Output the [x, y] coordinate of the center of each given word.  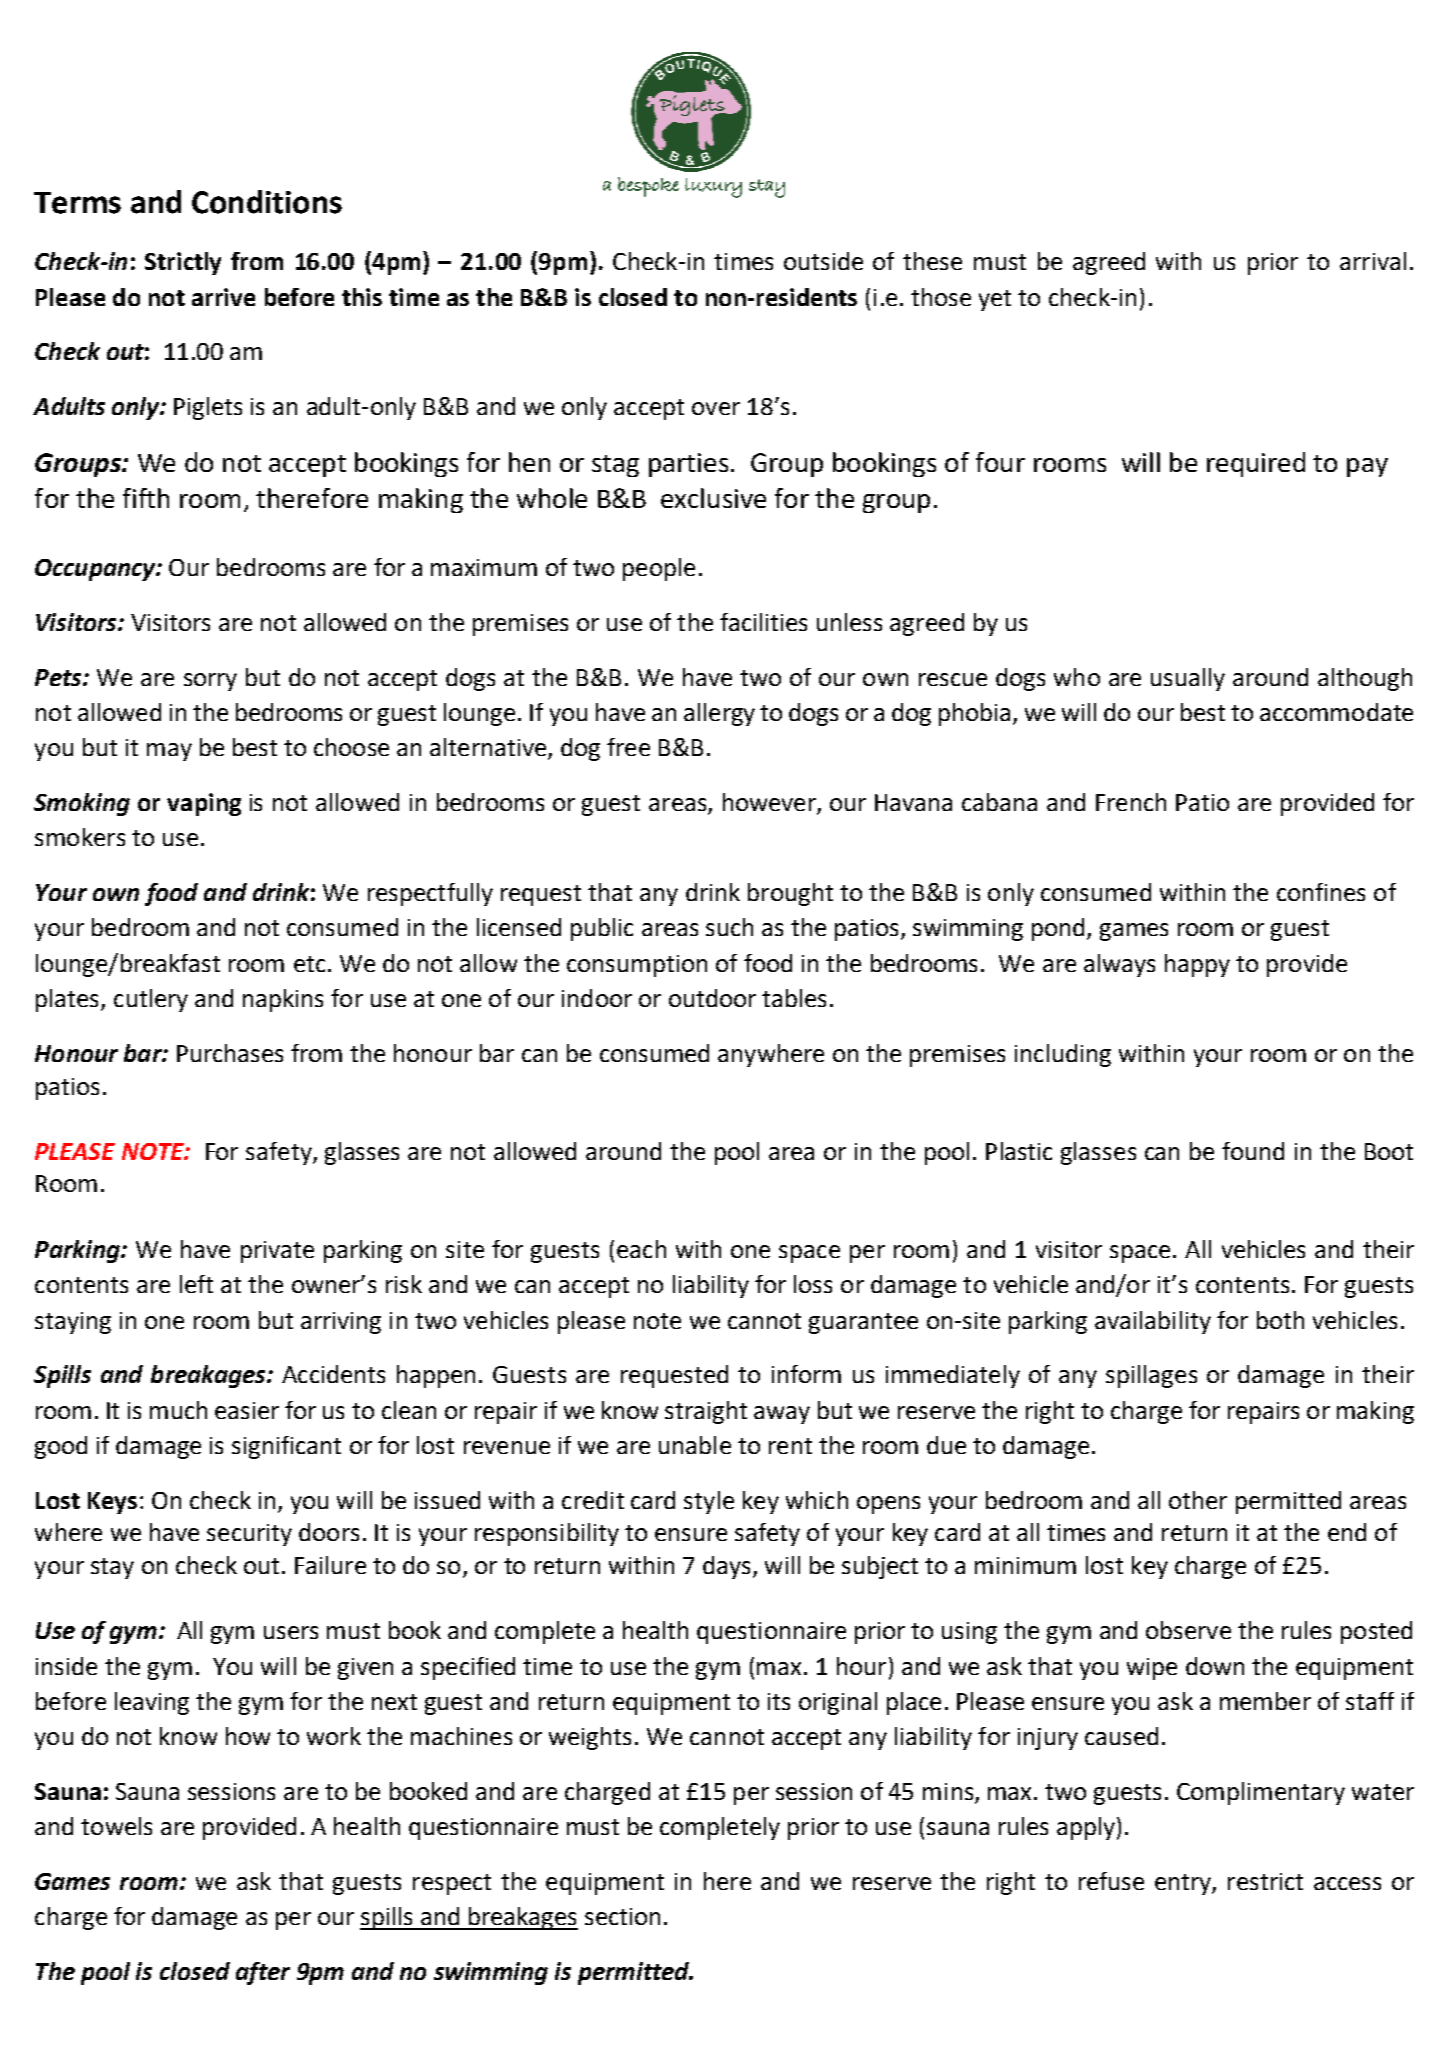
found [1253, 1151]
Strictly [183, 263]
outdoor [712, 998]
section [622, 1916]
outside [823, 261]
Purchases [230, 1053]
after [263, 1973]
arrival [1373, 261]
